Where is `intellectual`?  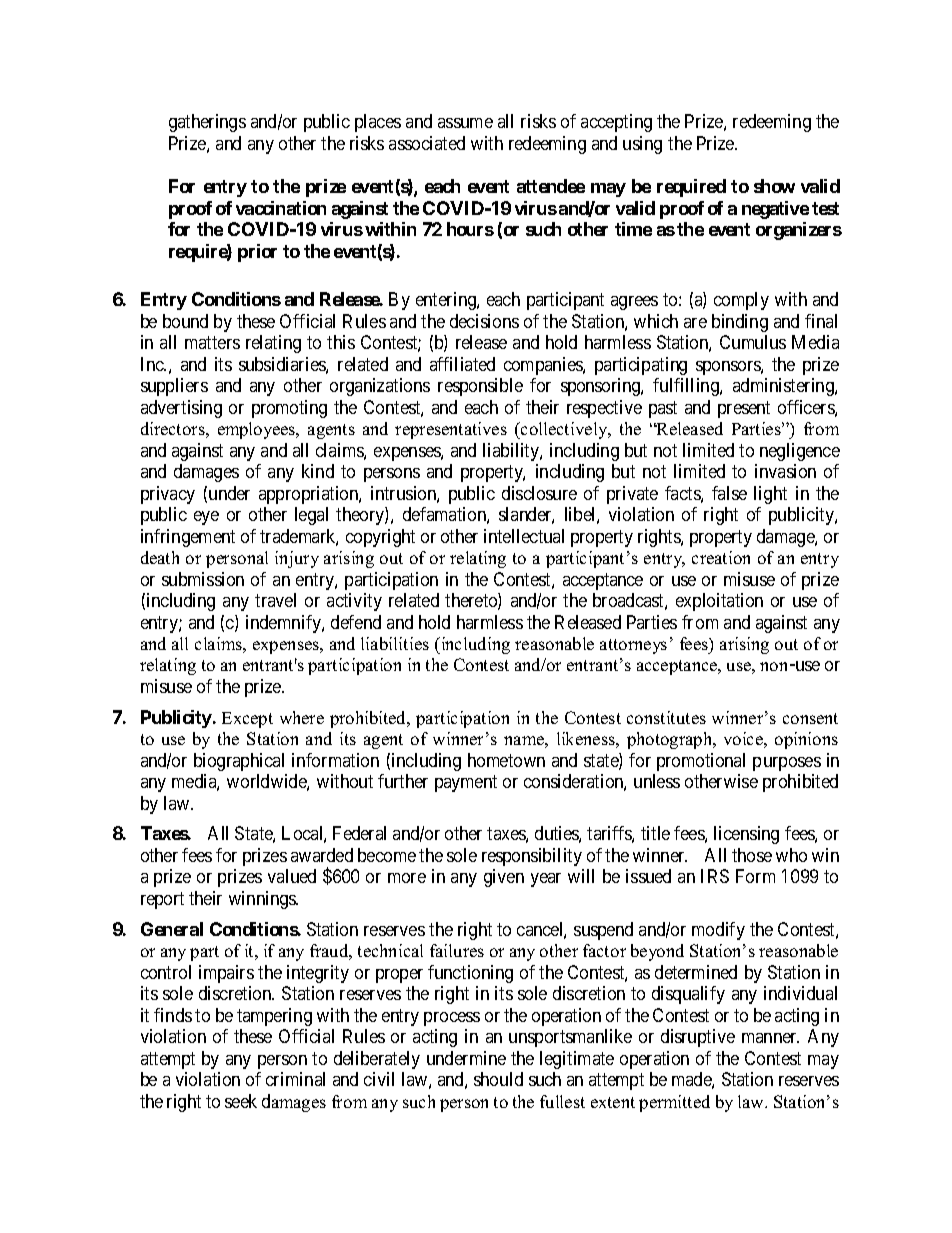 intellectual is located at coordinates (524, 536).
